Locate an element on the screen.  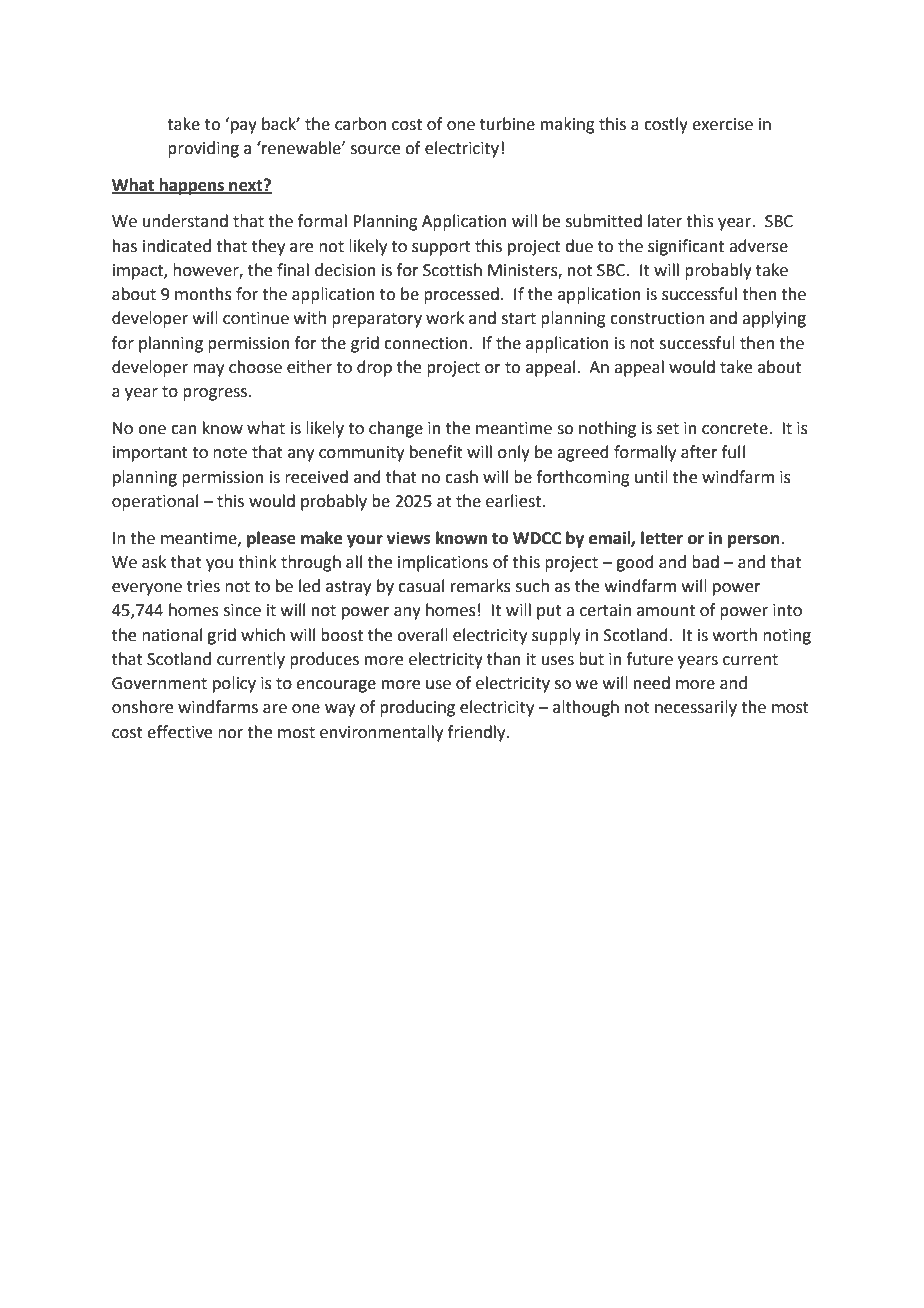
exercise is located at coordinates (722, 124).
